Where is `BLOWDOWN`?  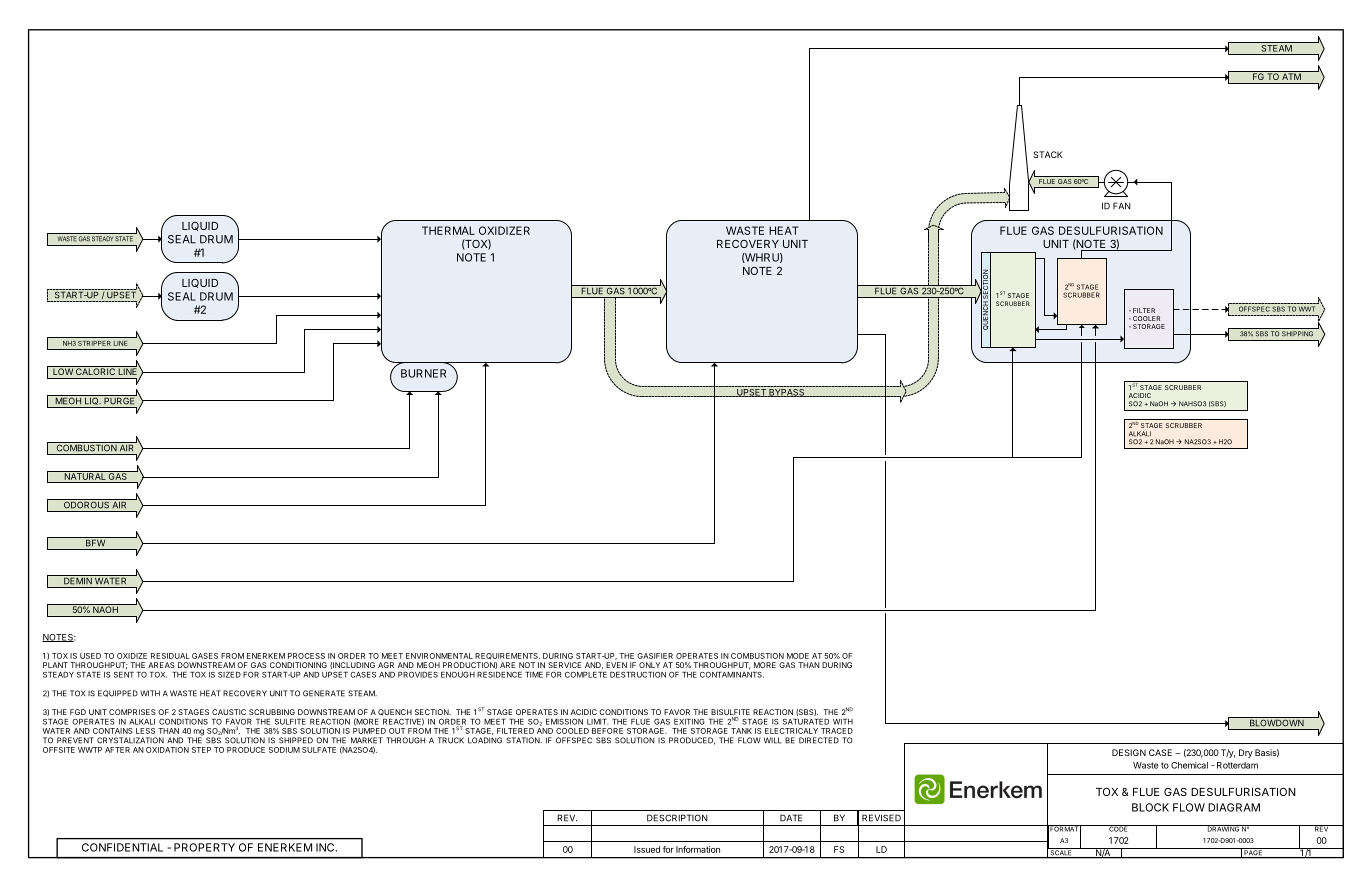
BLOWDOWN is located at coordinates (1276, 722).
